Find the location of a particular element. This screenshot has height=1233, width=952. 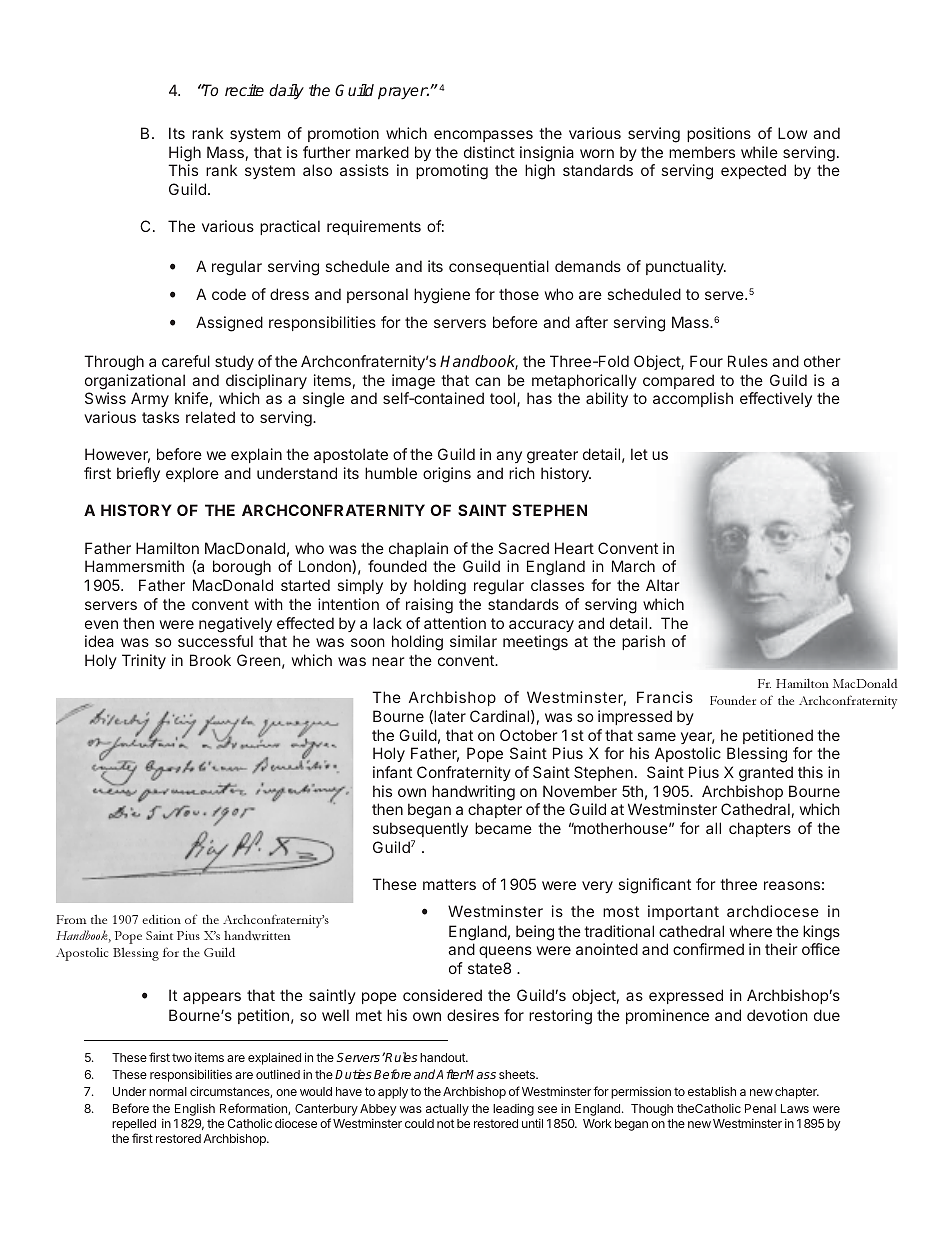

positions is located at coordinates (719, 134).
